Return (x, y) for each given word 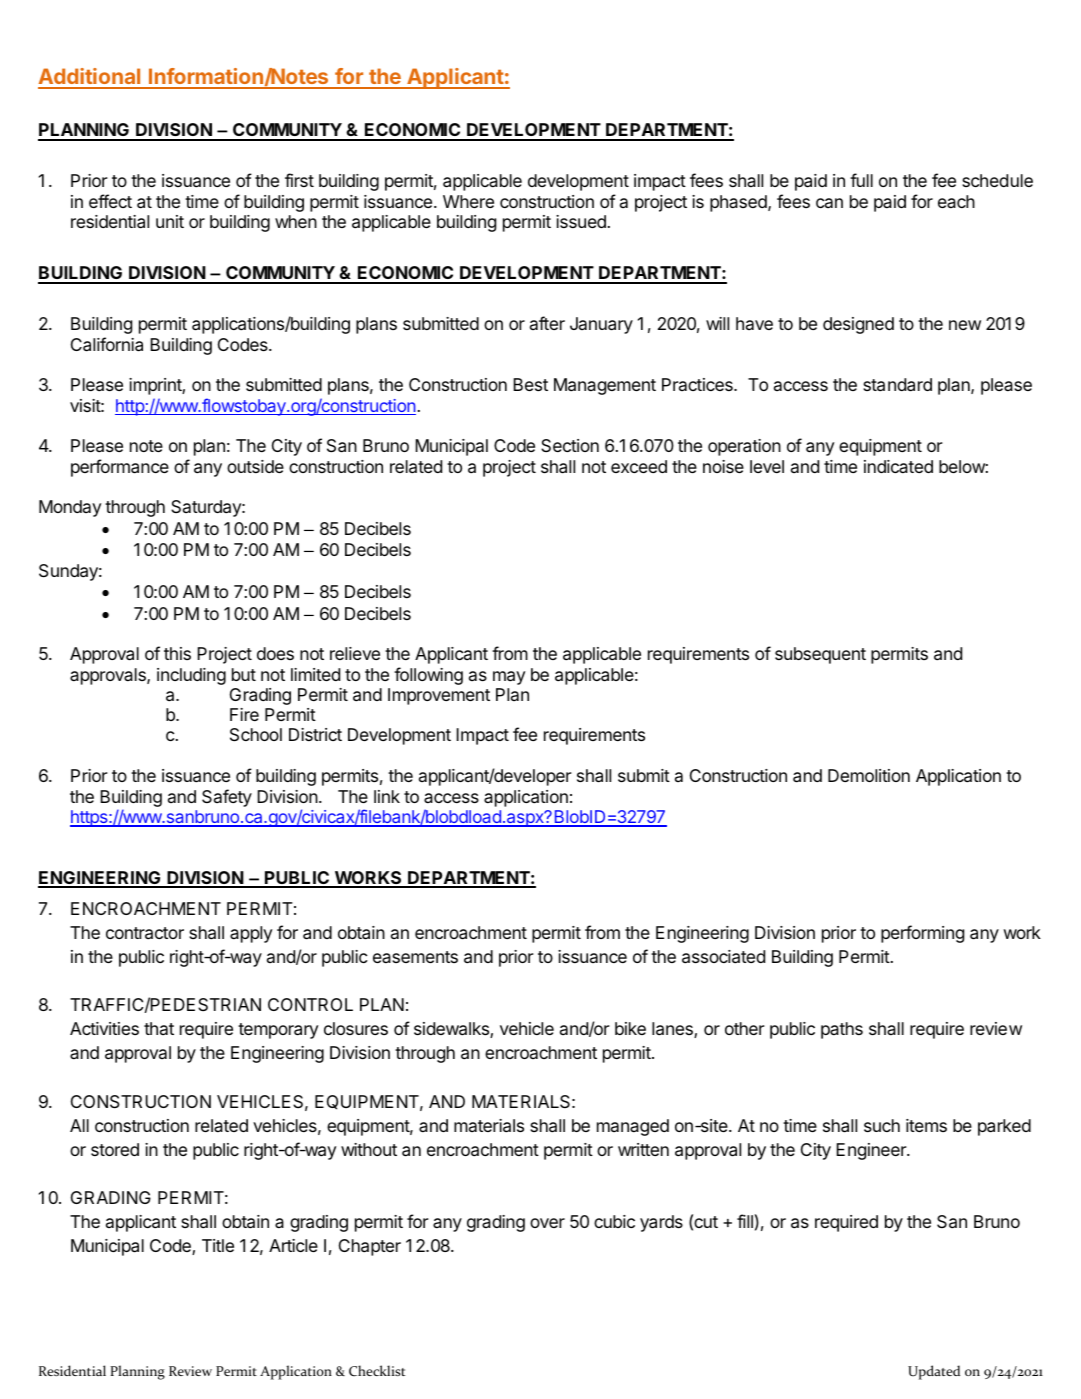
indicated (898, 466)
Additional (90, 78)
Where (468, 201)
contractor (145, 933)
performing (922, 934)
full (861, 180)
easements (415, 957)
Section (570, 445)
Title (218, 1245)
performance (120, 468)
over (547, 1223)
